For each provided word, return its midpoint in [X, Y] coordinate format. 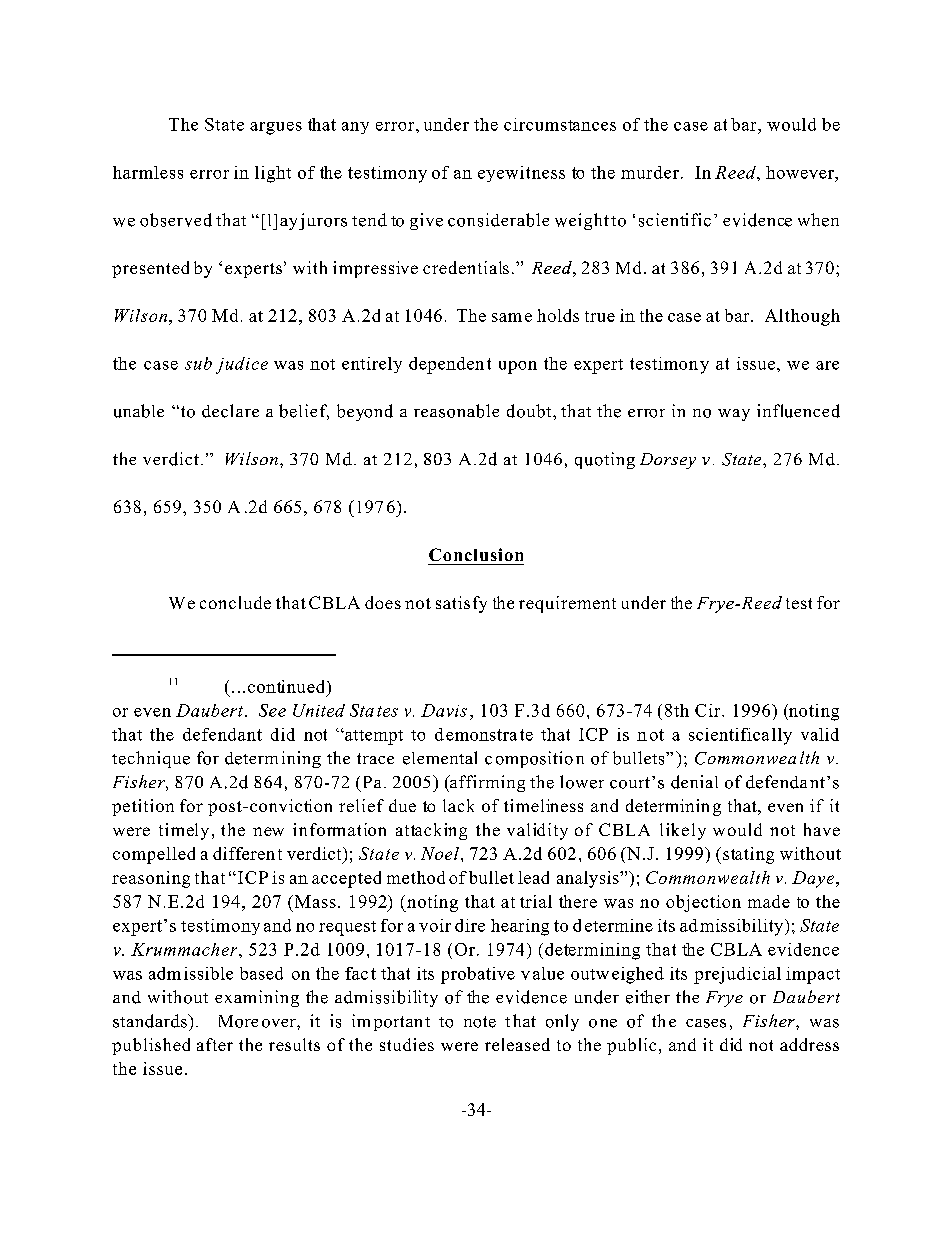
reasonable [456, 411]
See [272, 710]
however [801, 172]
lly [782, 736]
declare [230, 411]
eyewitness [521, 174]
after [215, 1044]
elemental [440, 758]
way [734, 415]
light [273, 174]
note [480, 1022]
